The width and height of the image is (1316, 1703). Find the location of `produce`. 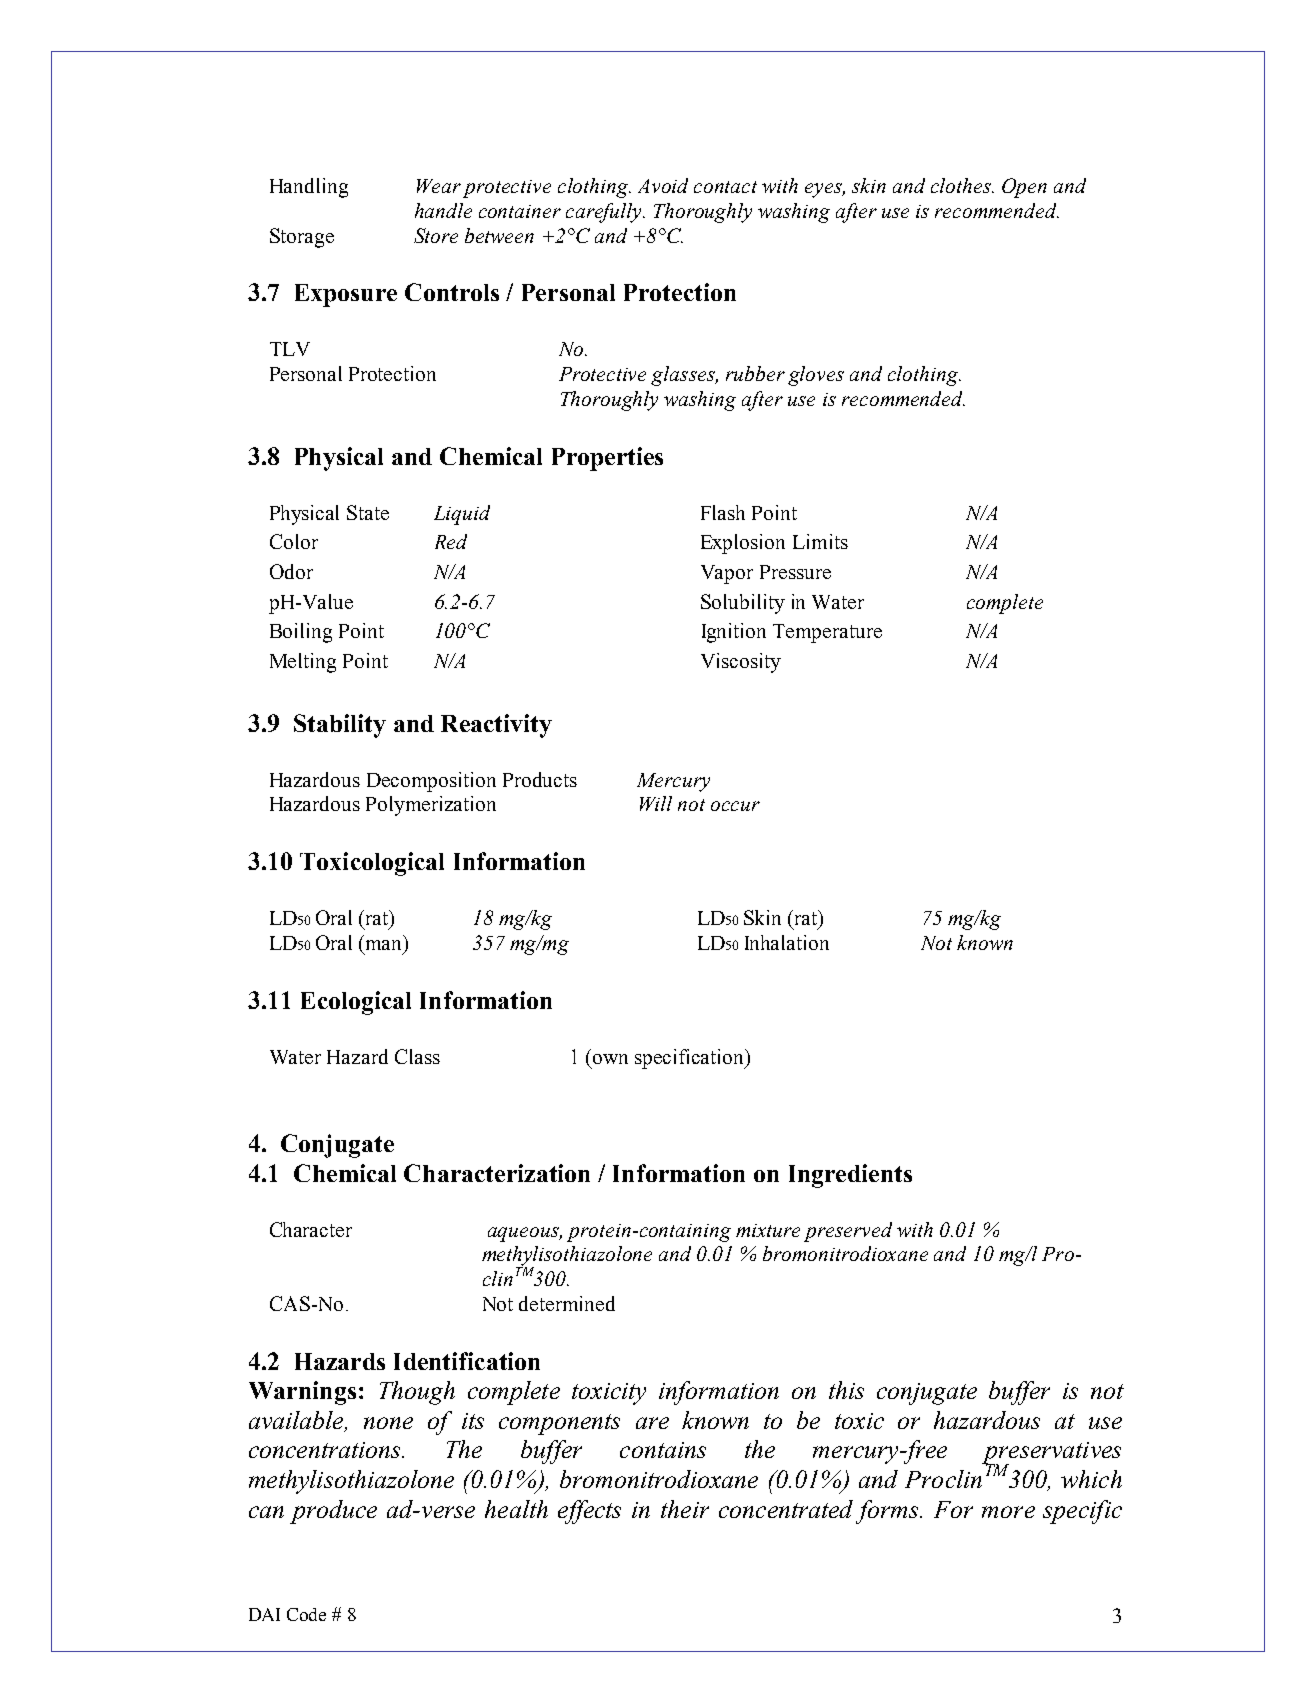

produce is located at coordinates (333, 1512).
